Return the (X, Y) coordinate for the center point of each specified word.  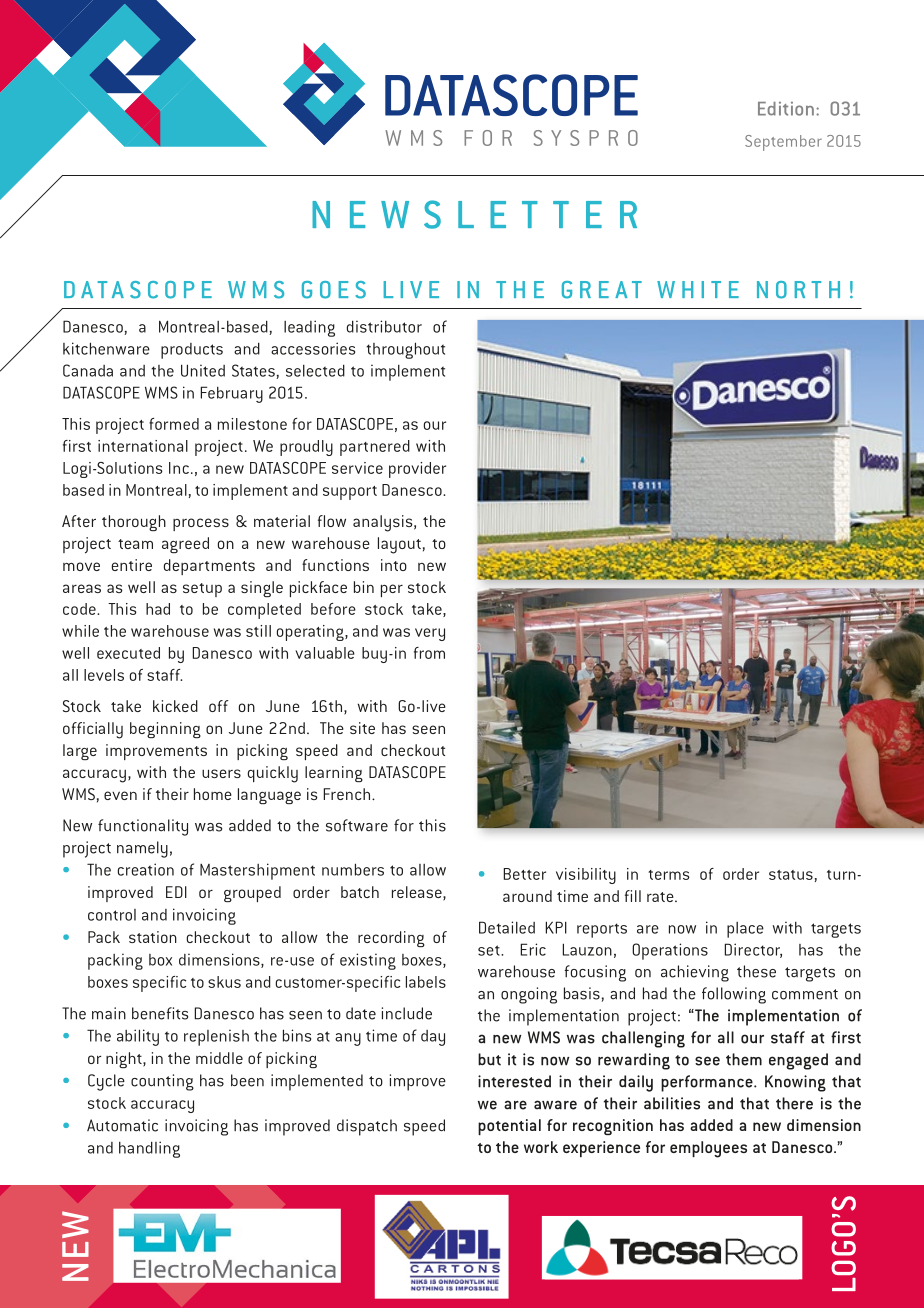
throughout (405, 350)
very (430, 634)
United (203, 370)
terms (669, 875)
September (783, 143)
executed (128, 653)
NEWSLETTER (474, 214)
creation (146, 869)
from (429, 653)
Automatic (122, 1125)
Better (524, 874)
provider (417, 470)
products (192, 351)
